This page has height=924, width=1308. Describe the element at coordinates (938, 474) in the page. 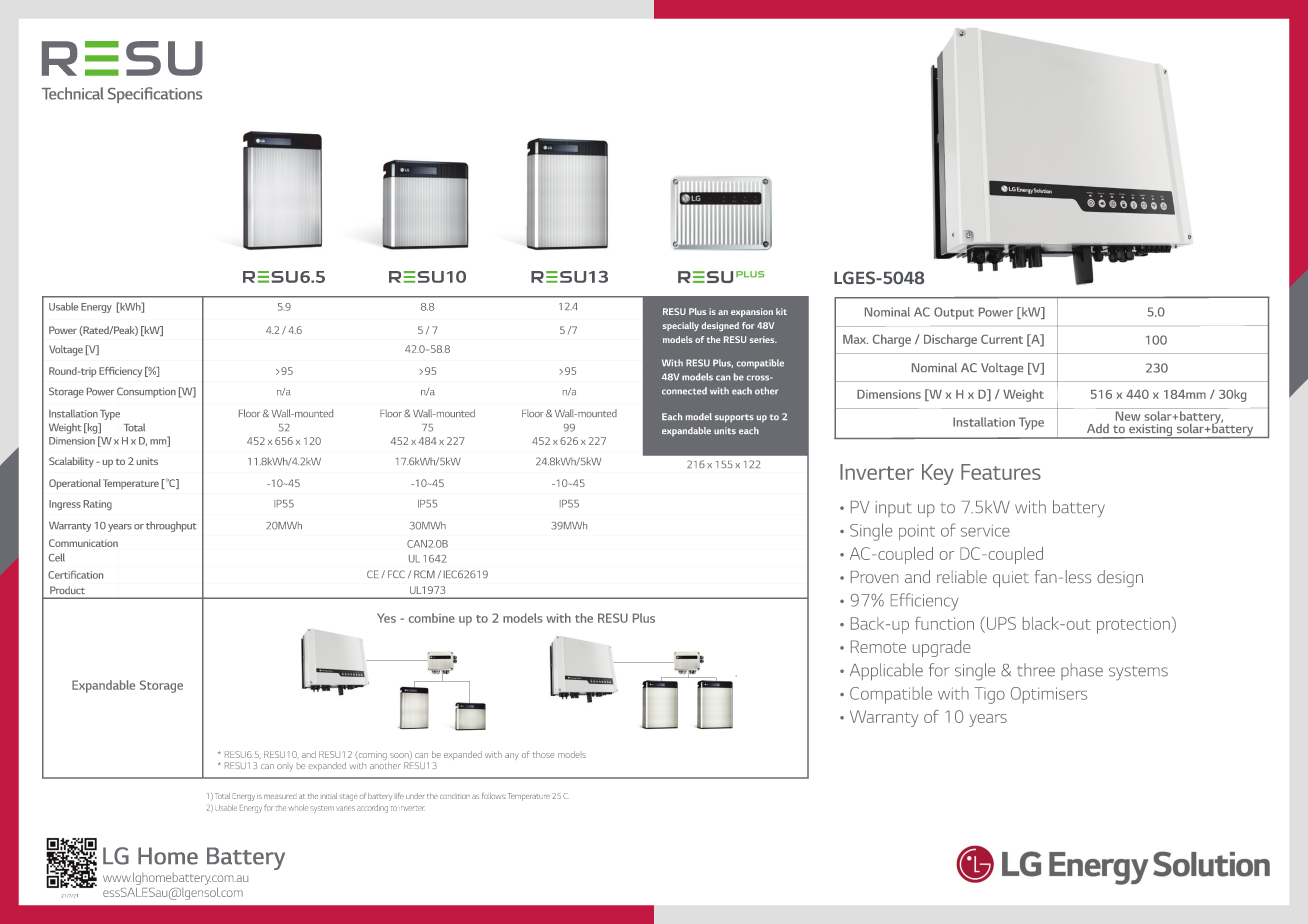

I see `Key` at that location.
